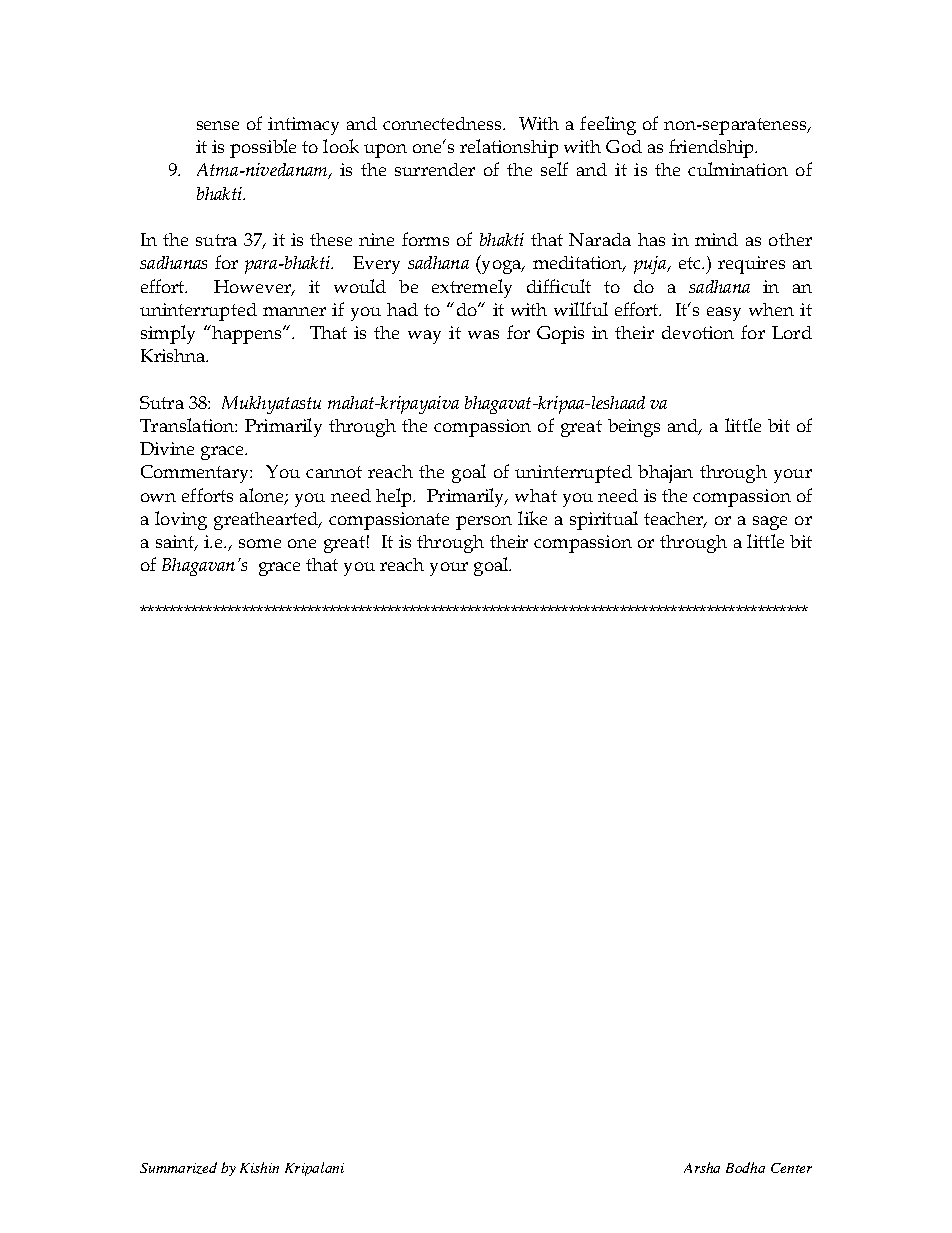 The width and height of the image is (952, 1233). I want to click on was, so click(483, 334).
